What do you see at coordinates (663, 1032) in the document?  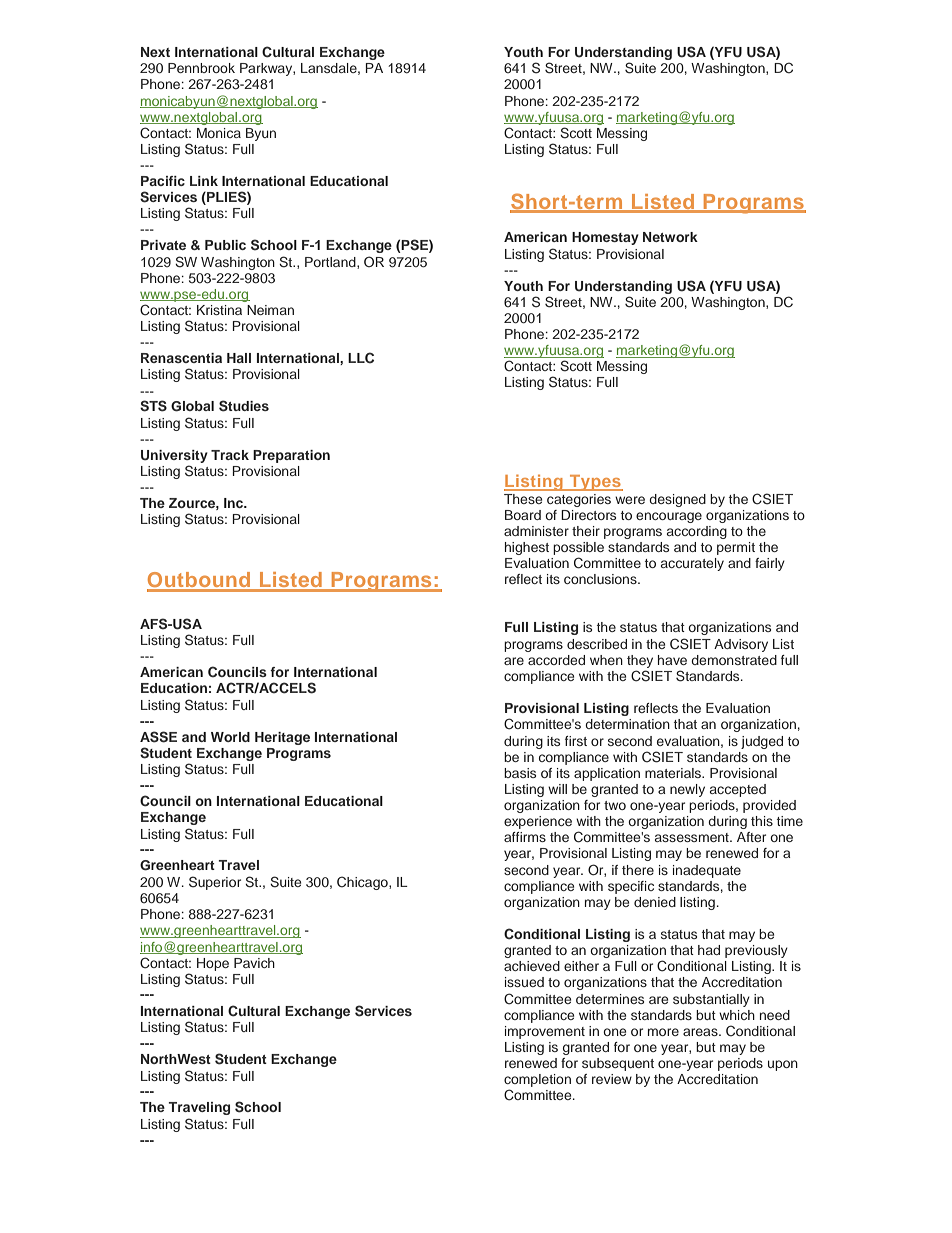 I see `more` at bounding box center [663, 1032].
